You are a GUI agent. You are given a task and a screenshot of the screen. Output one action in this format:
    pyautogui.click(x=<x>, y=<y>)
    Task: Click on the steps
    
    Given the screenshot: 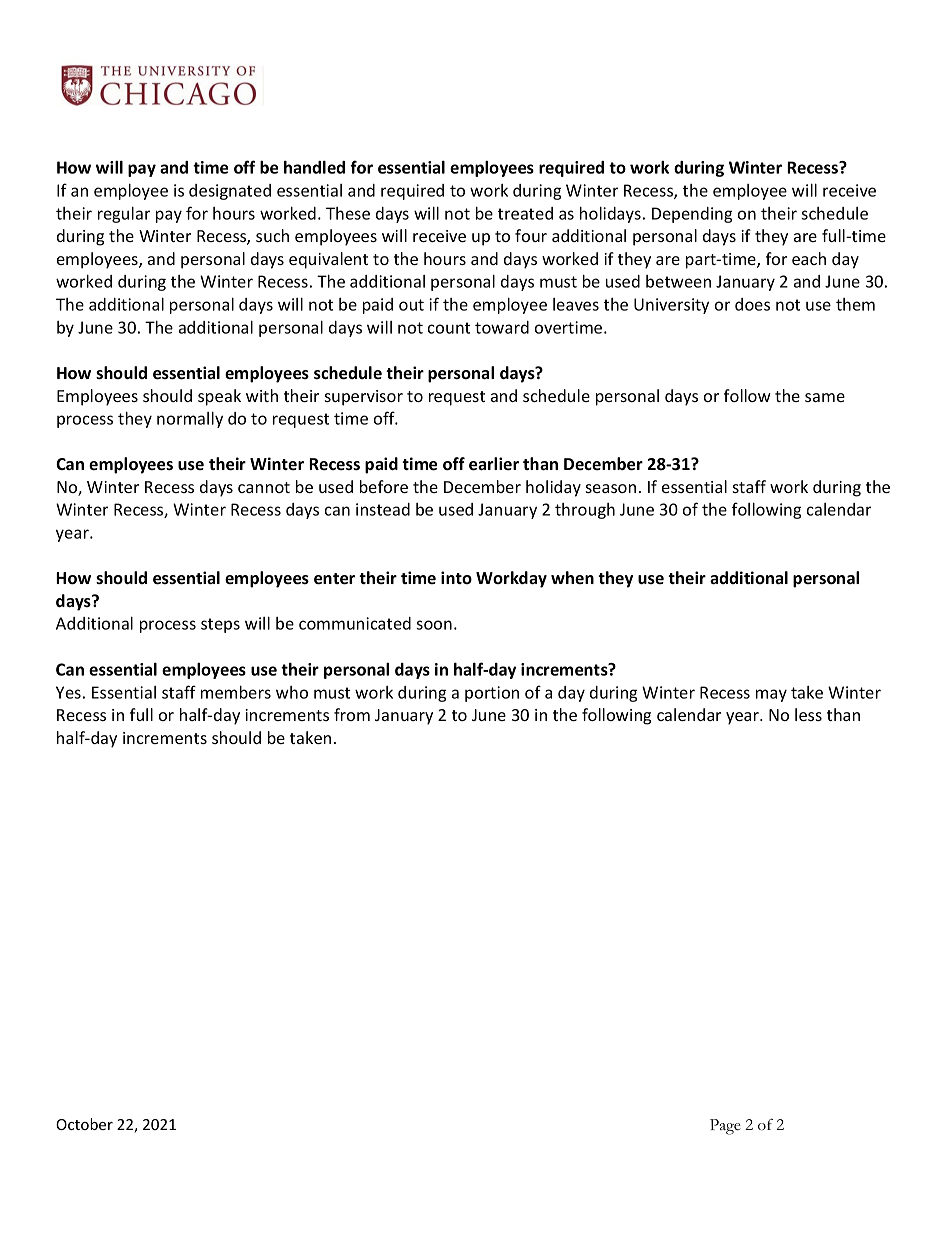 What is the action you would take?
    pyautogui.click(x=220, y=625)
